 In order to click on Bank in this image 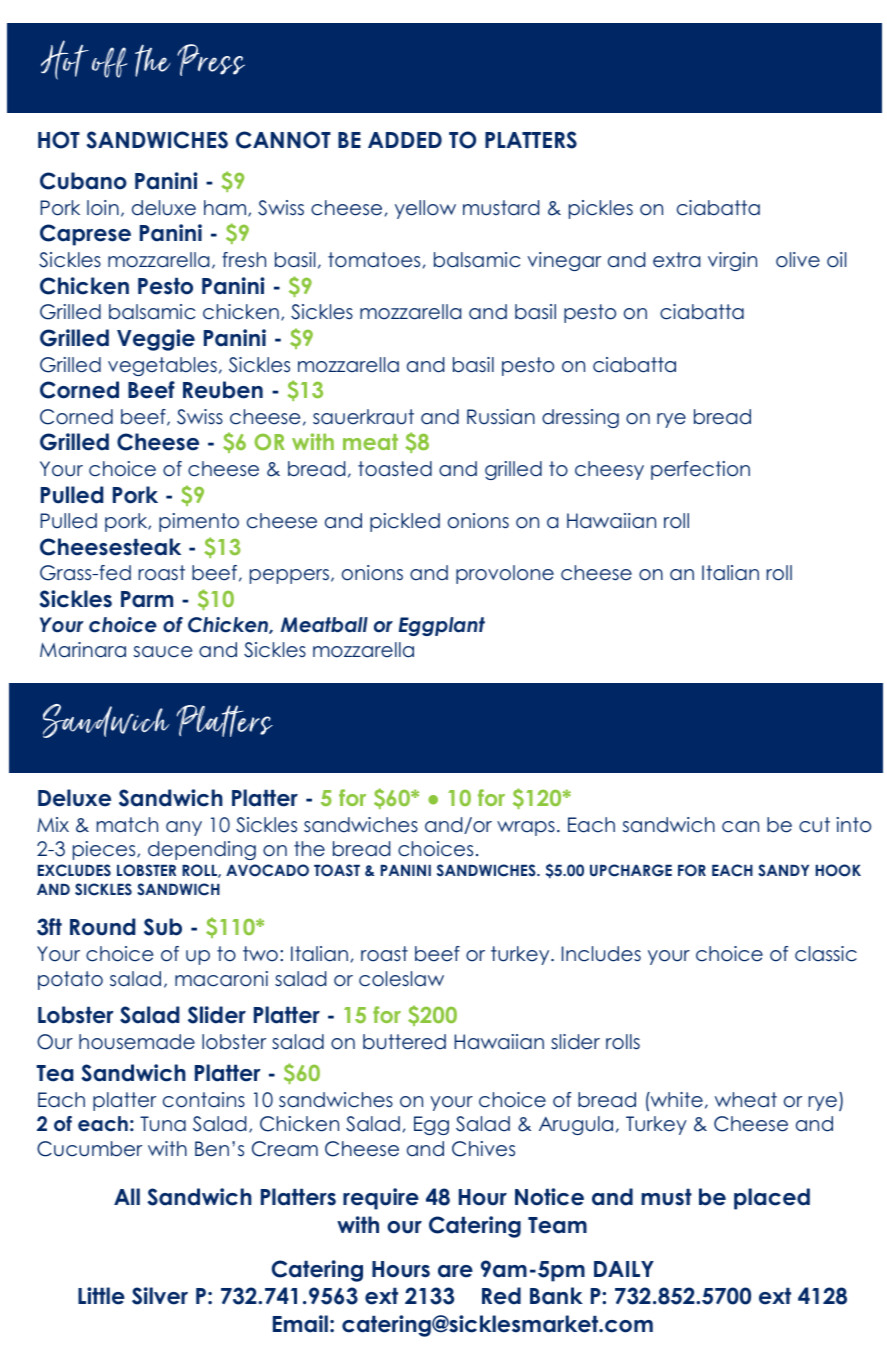, I will do `click(556, 1296)`.
